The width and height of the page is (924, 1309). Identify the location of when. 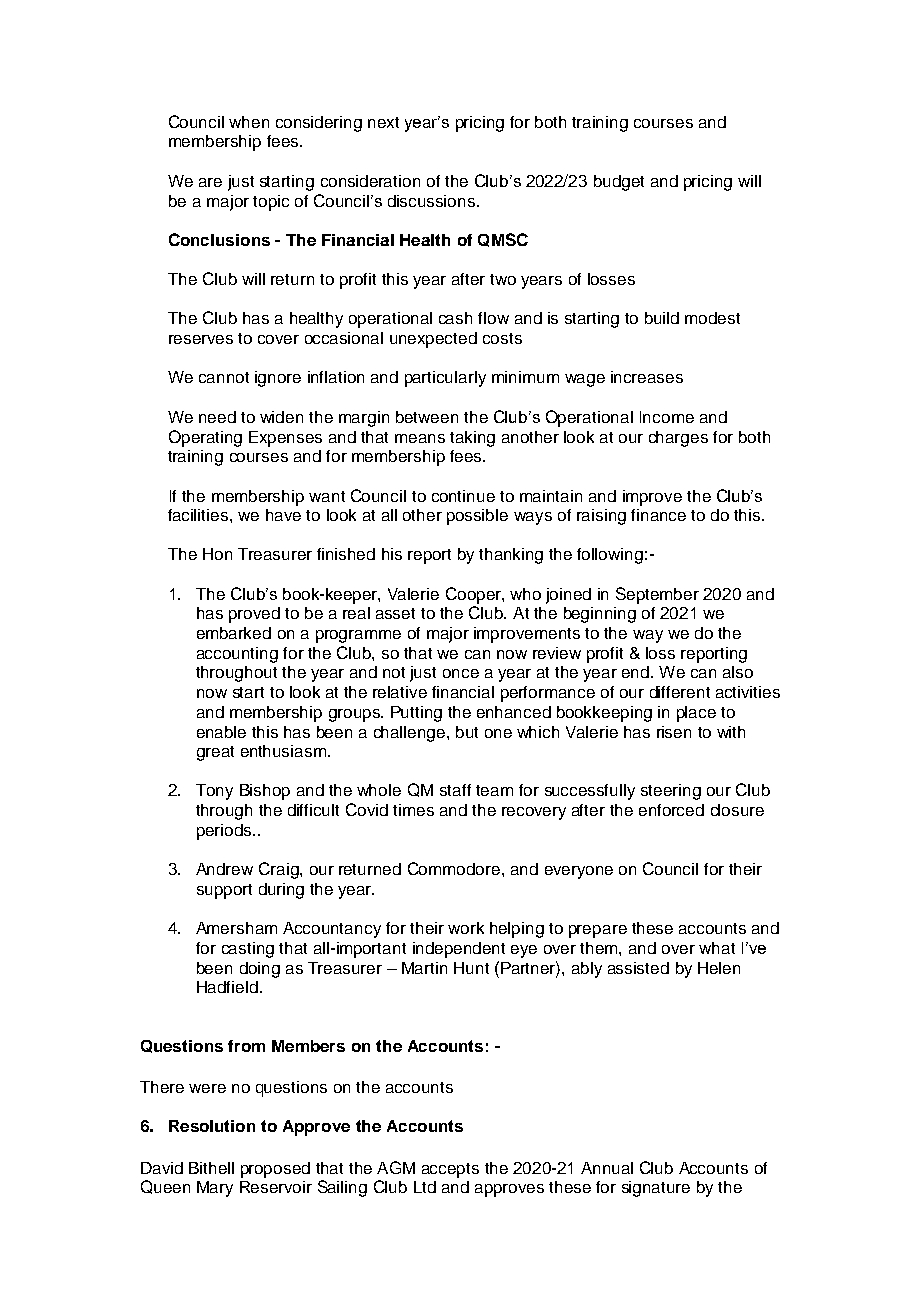
(249, 122).
